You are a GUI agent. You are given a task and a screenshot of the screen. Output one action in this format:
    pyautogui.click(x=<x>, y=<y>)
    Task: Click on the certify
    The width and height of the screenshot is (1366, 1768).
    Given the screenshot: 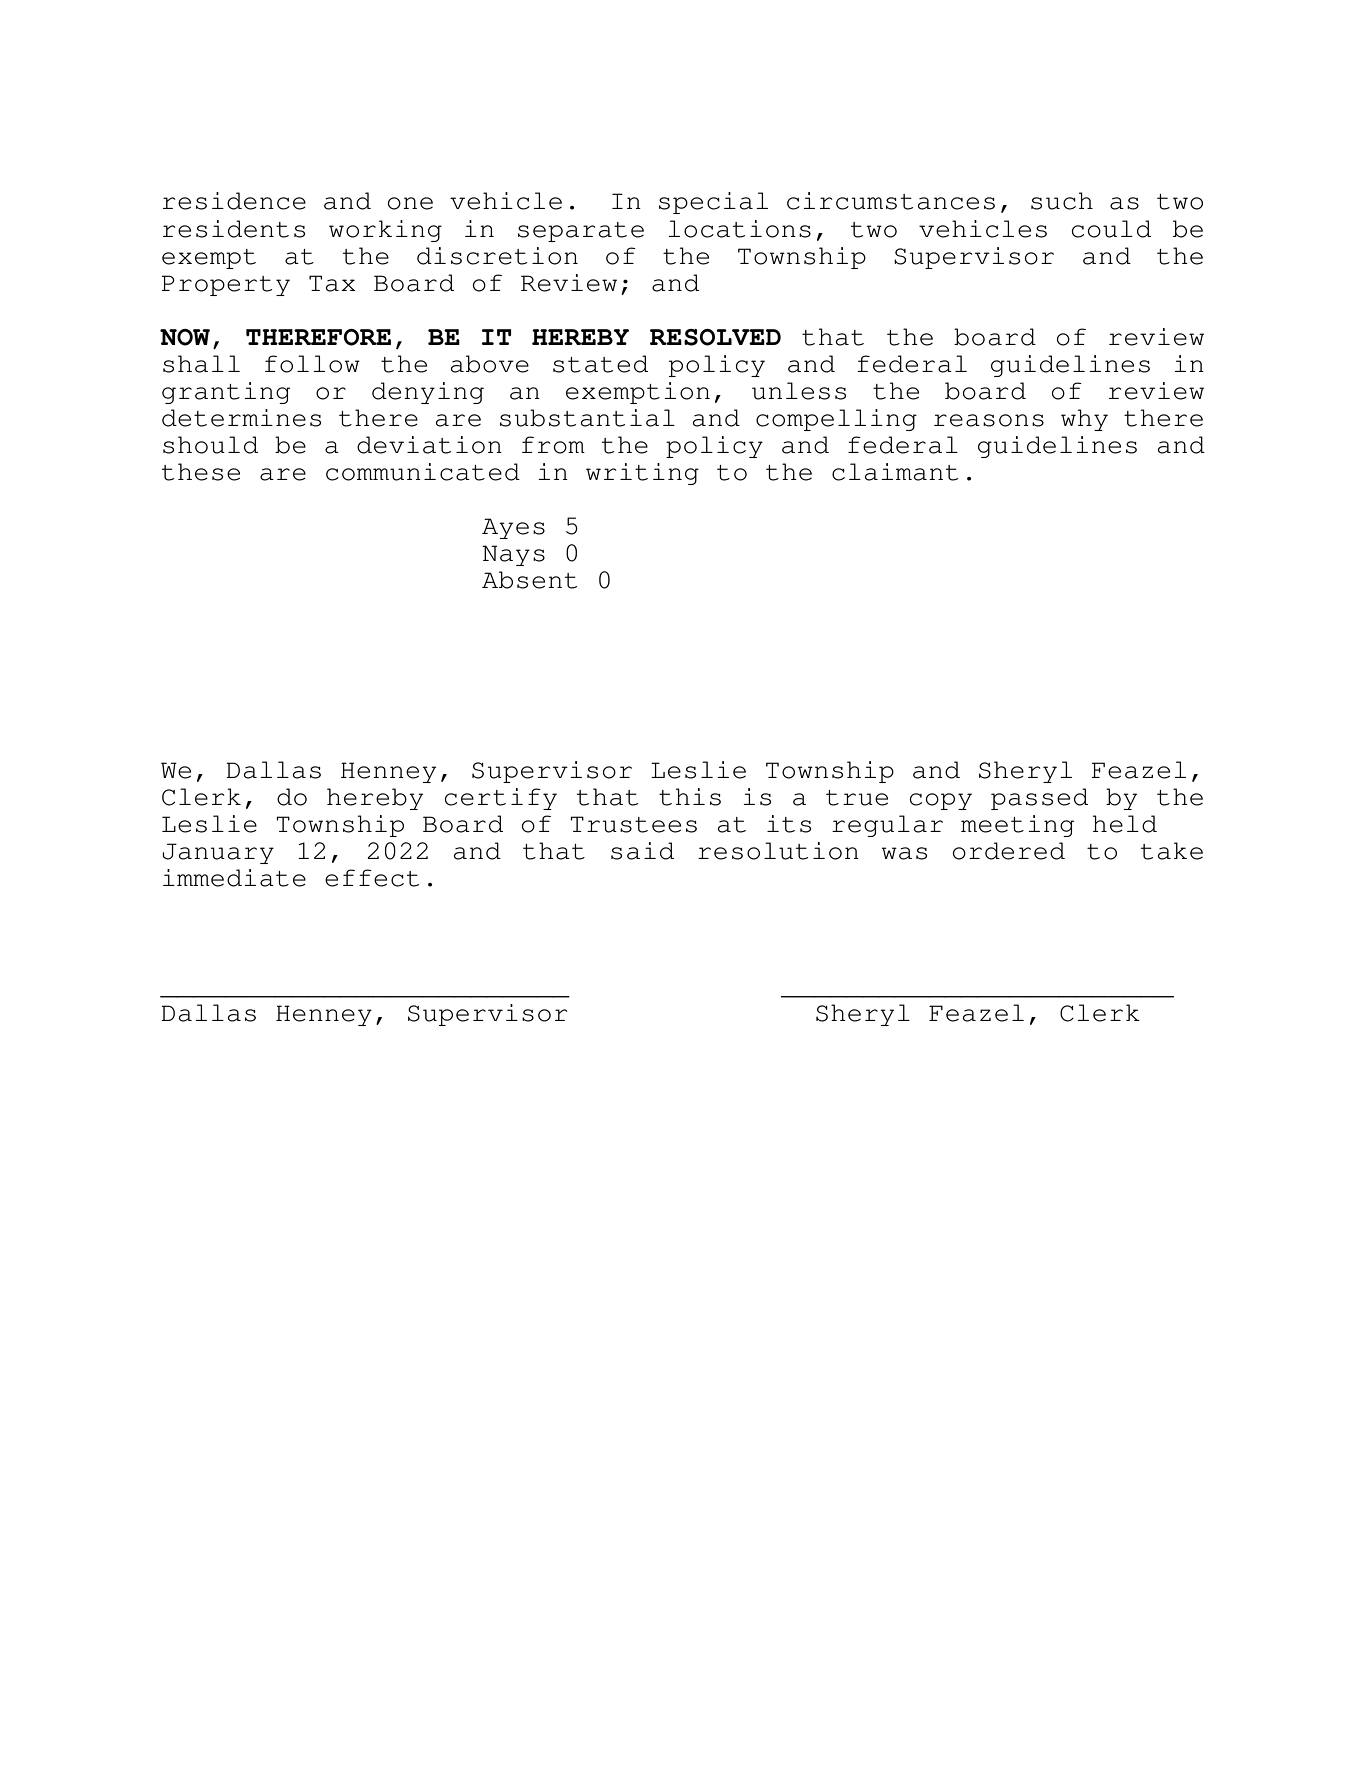 What is the action you would take?
    pyautogui.click(x=501, y=799)
